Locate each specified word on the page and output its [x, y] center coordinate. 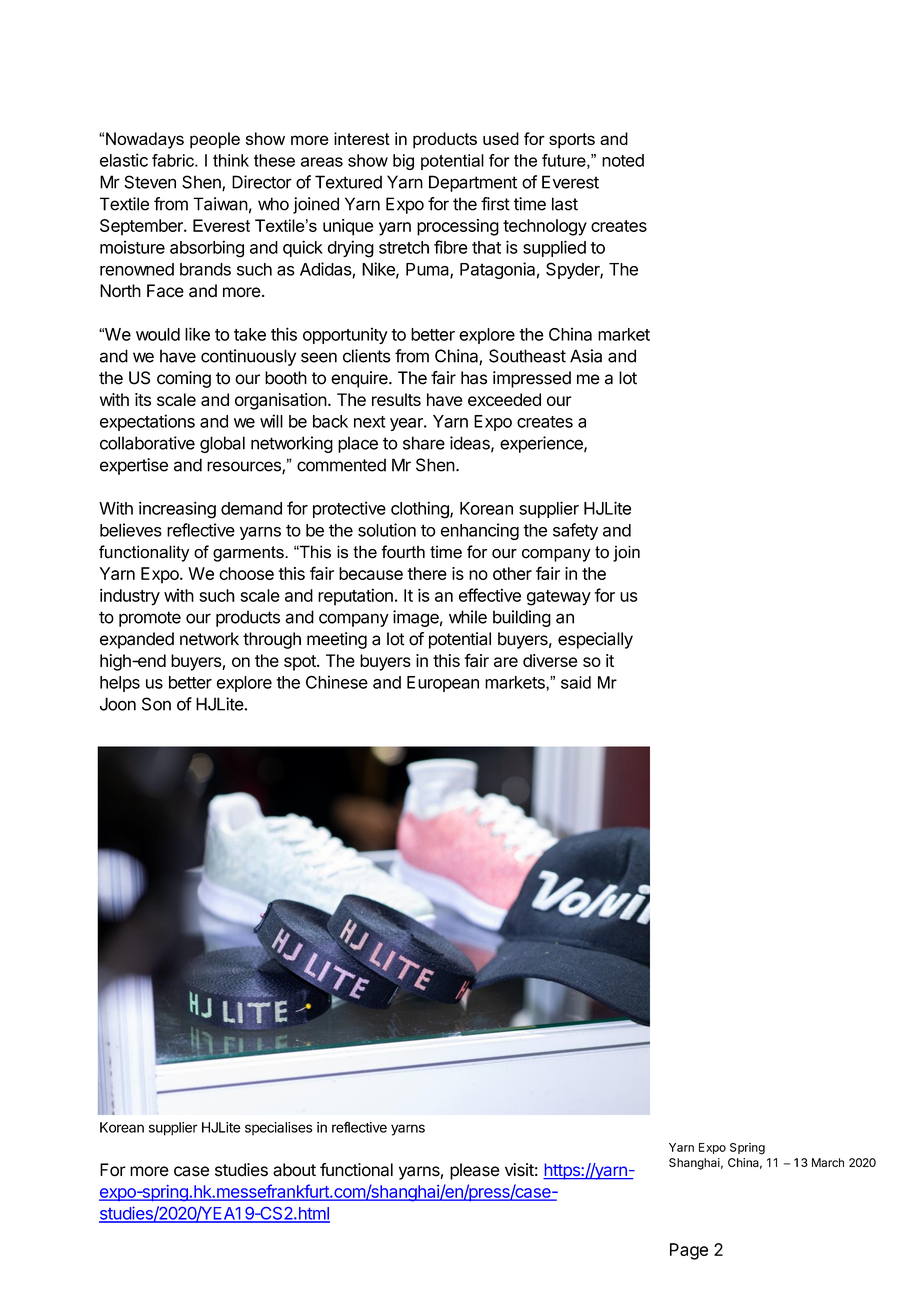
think [231, 160]
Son [156, 704]
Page [689, 1251]
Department [473, 183]
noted [623, 160]
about [294, 1170]
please [475, 1171]
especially [595, 640]
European [443, 684]
